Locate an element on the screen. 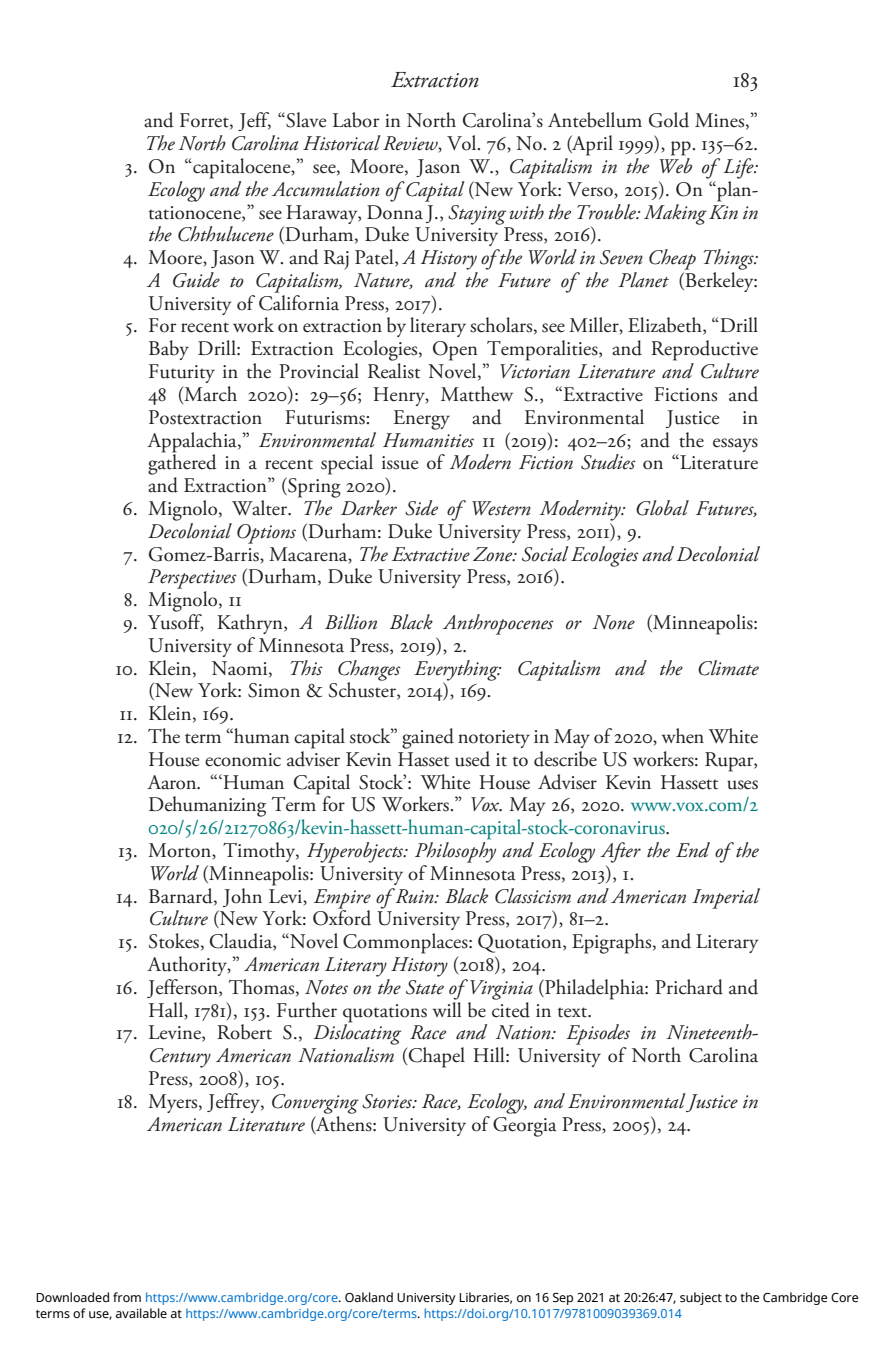  Oakland is located at coordinates (369, 1297).
